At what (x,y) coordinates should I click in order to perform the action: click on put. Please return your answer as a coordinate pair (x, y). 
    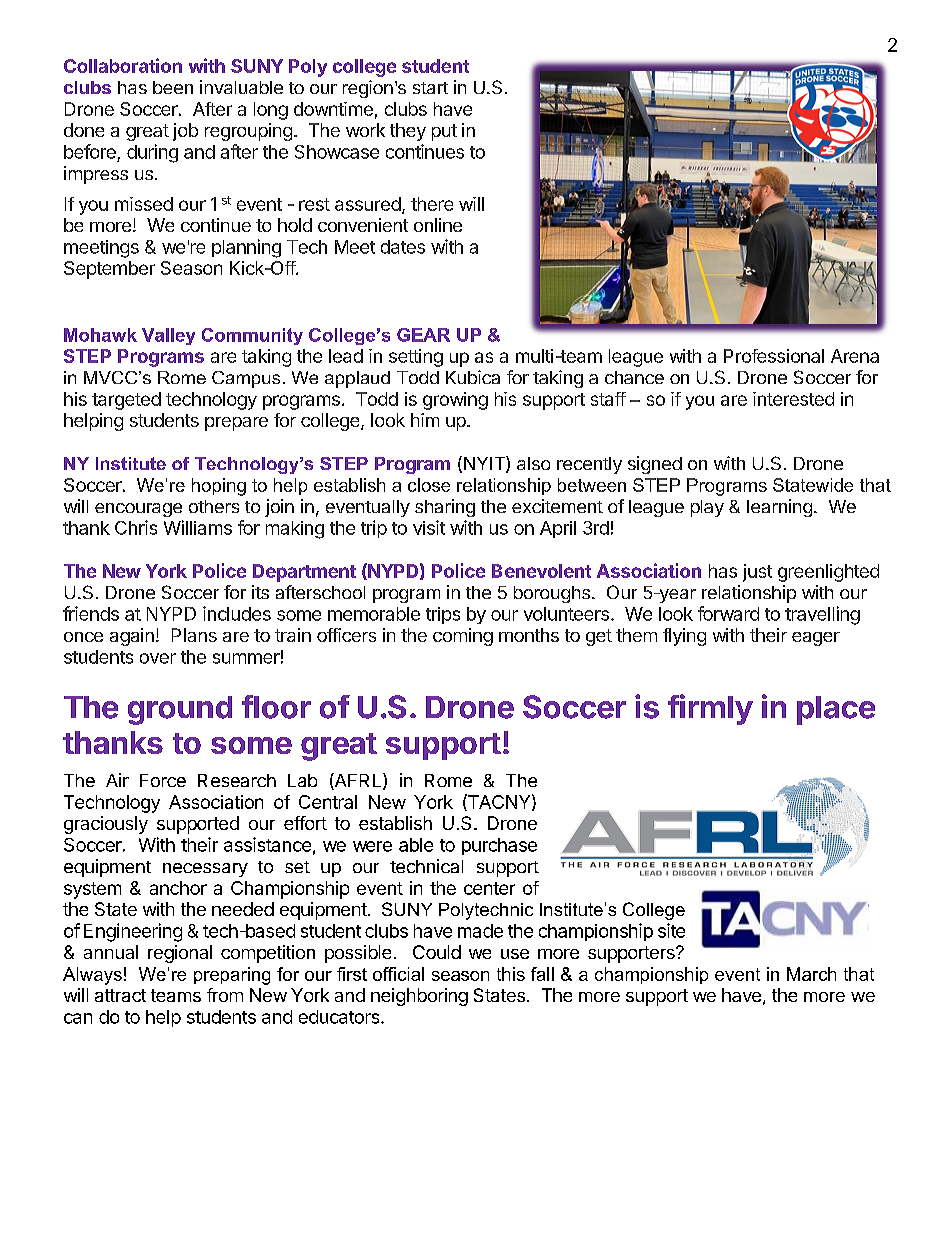
    Looking at the image, I should click on (444, 132).
